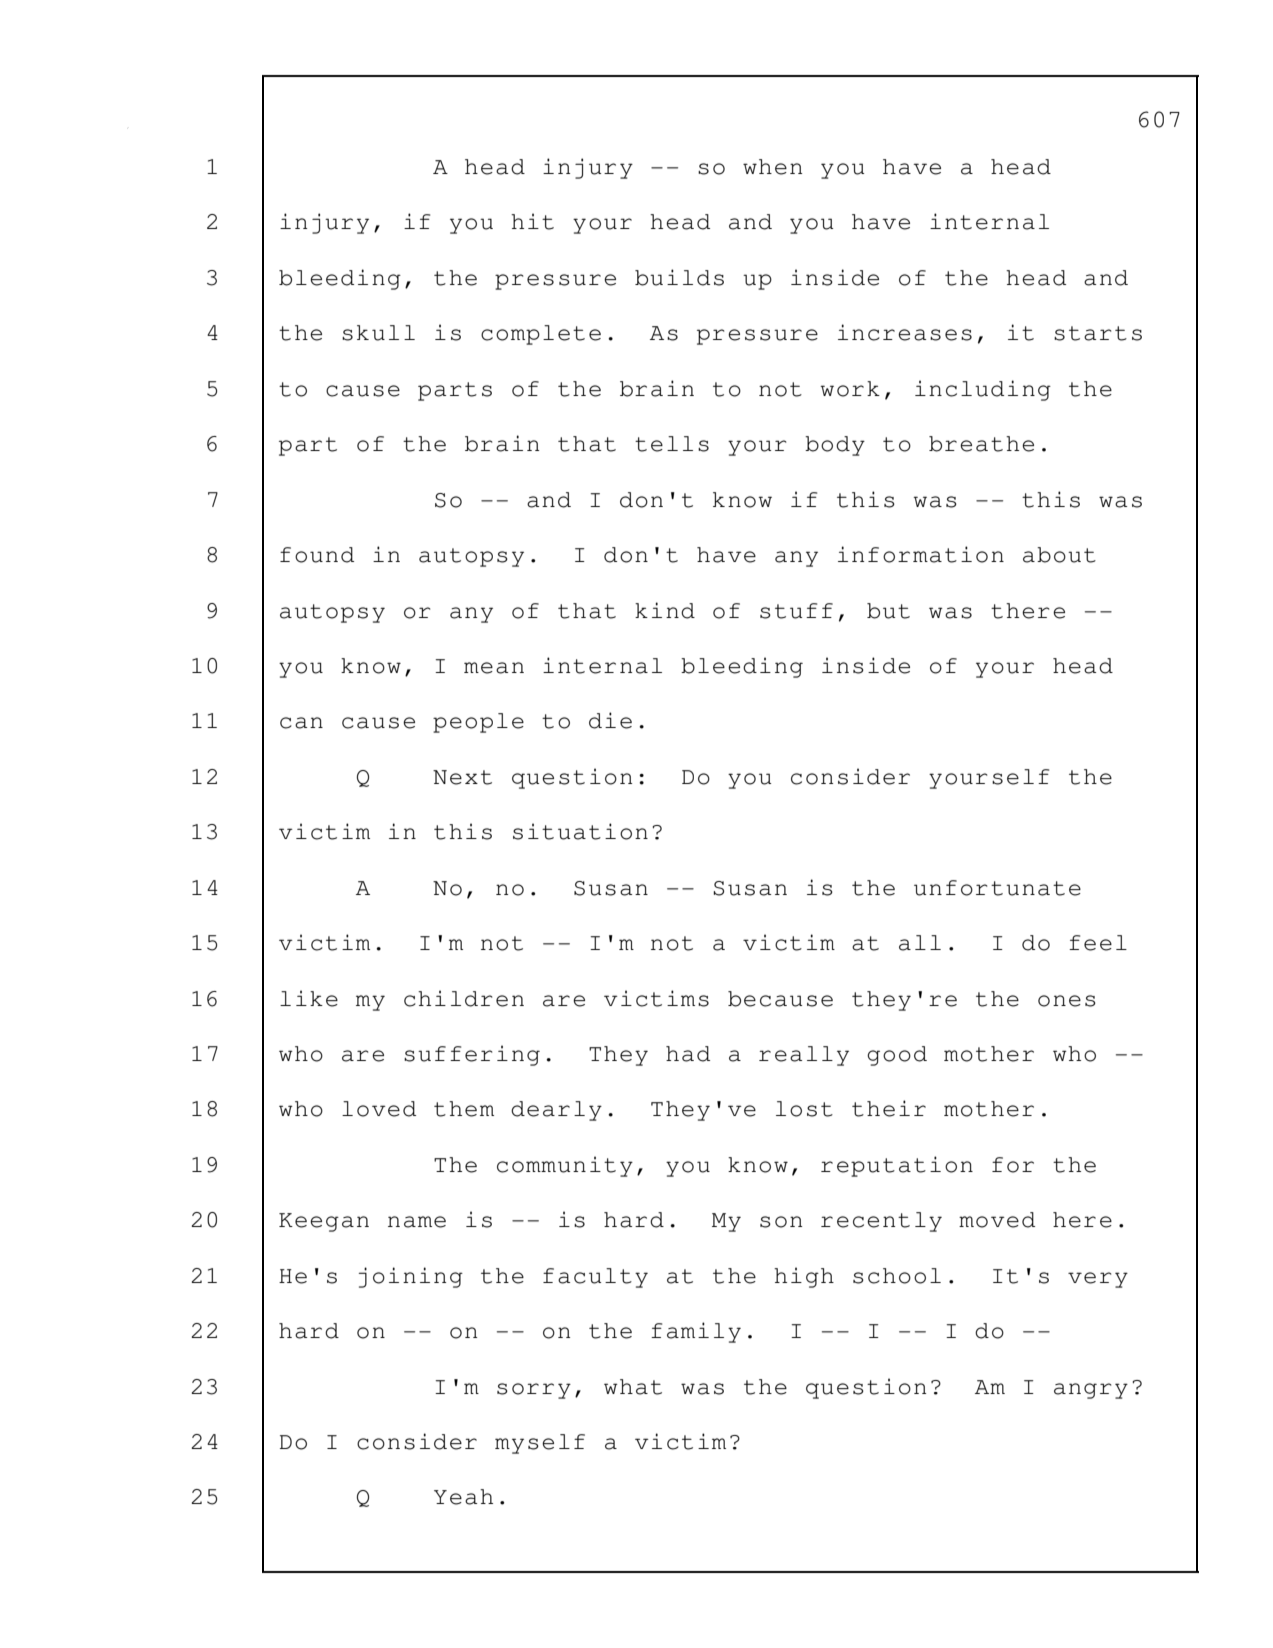  I want to click on suffering, so click(472, 1055).
